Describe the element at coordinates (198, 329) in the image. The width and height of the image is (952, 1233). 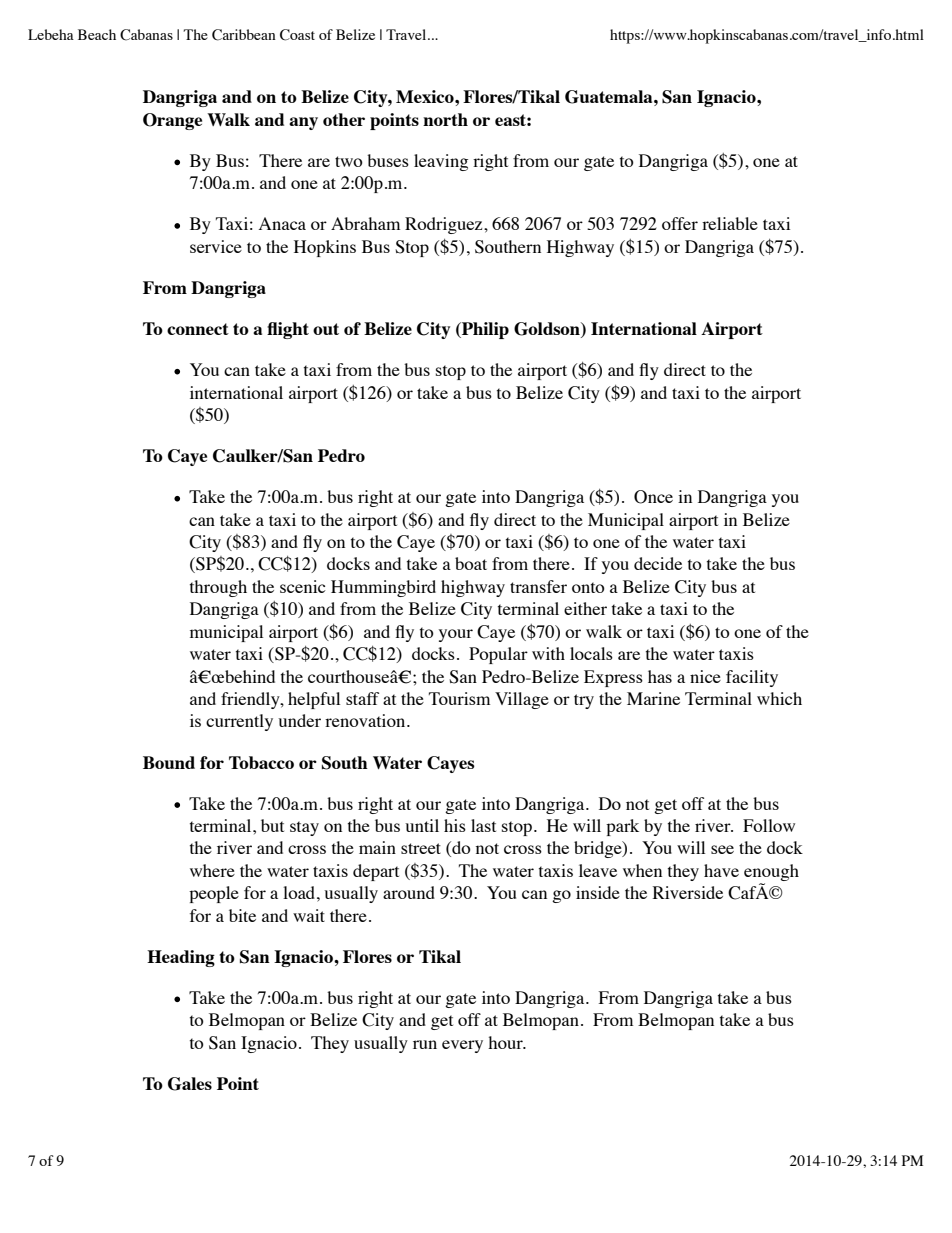
I see `connect` at that location.
